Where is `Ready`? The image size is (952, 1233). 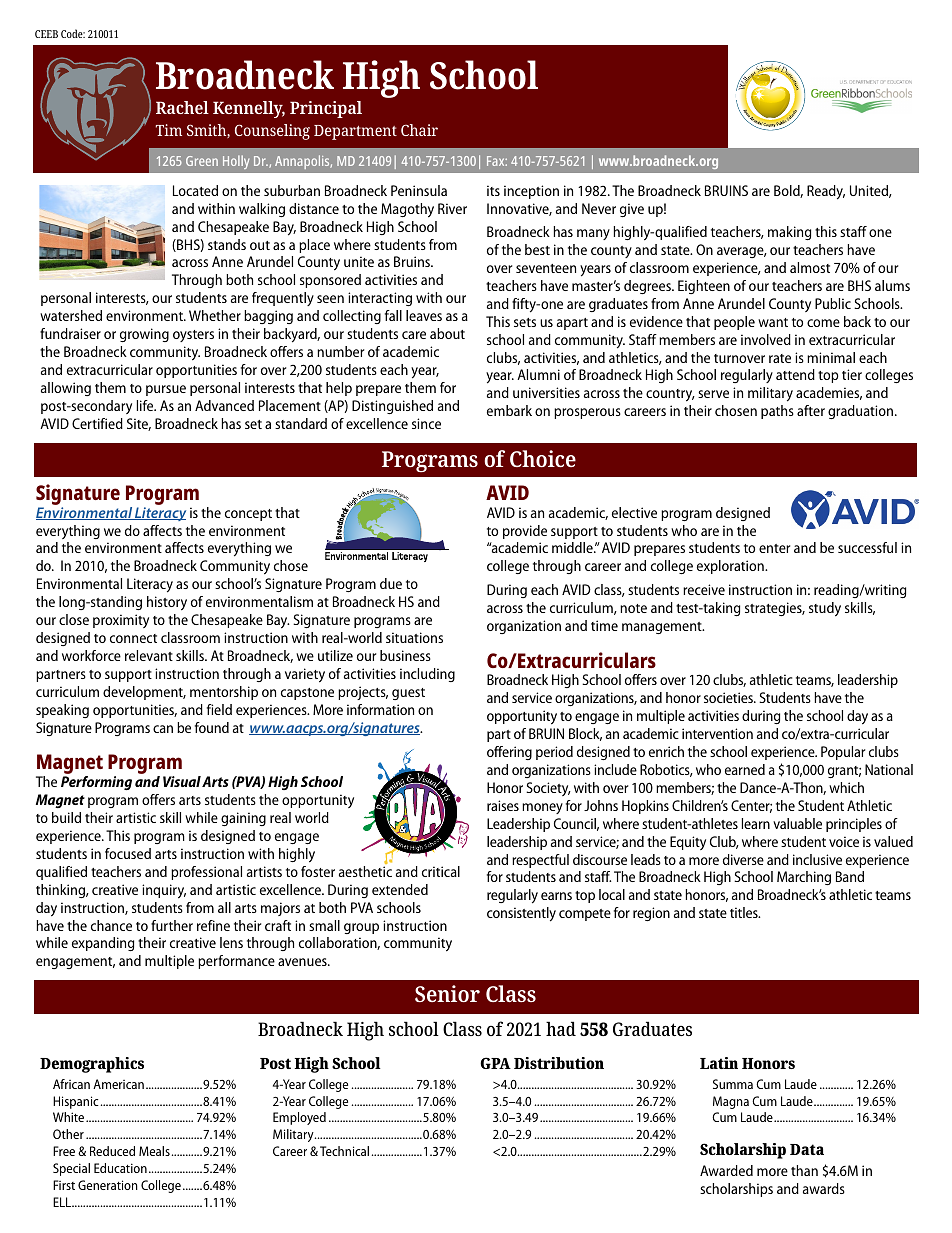
Ready is located at coordinates (826, 192).
